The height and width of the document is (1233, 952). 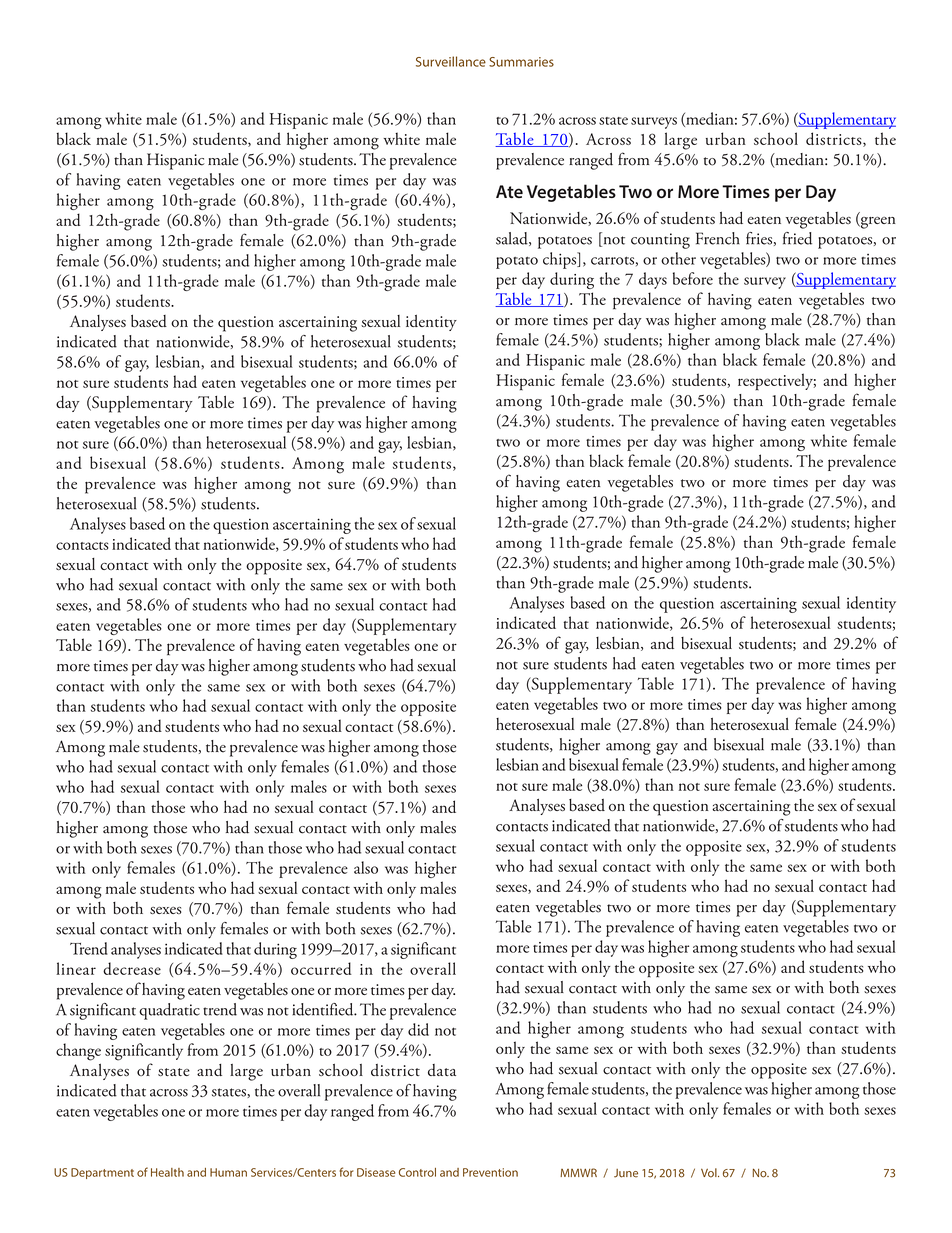 What do you see at coordinates (693, 278) in the document?
I see `before` at bounding box center [693, 278].
